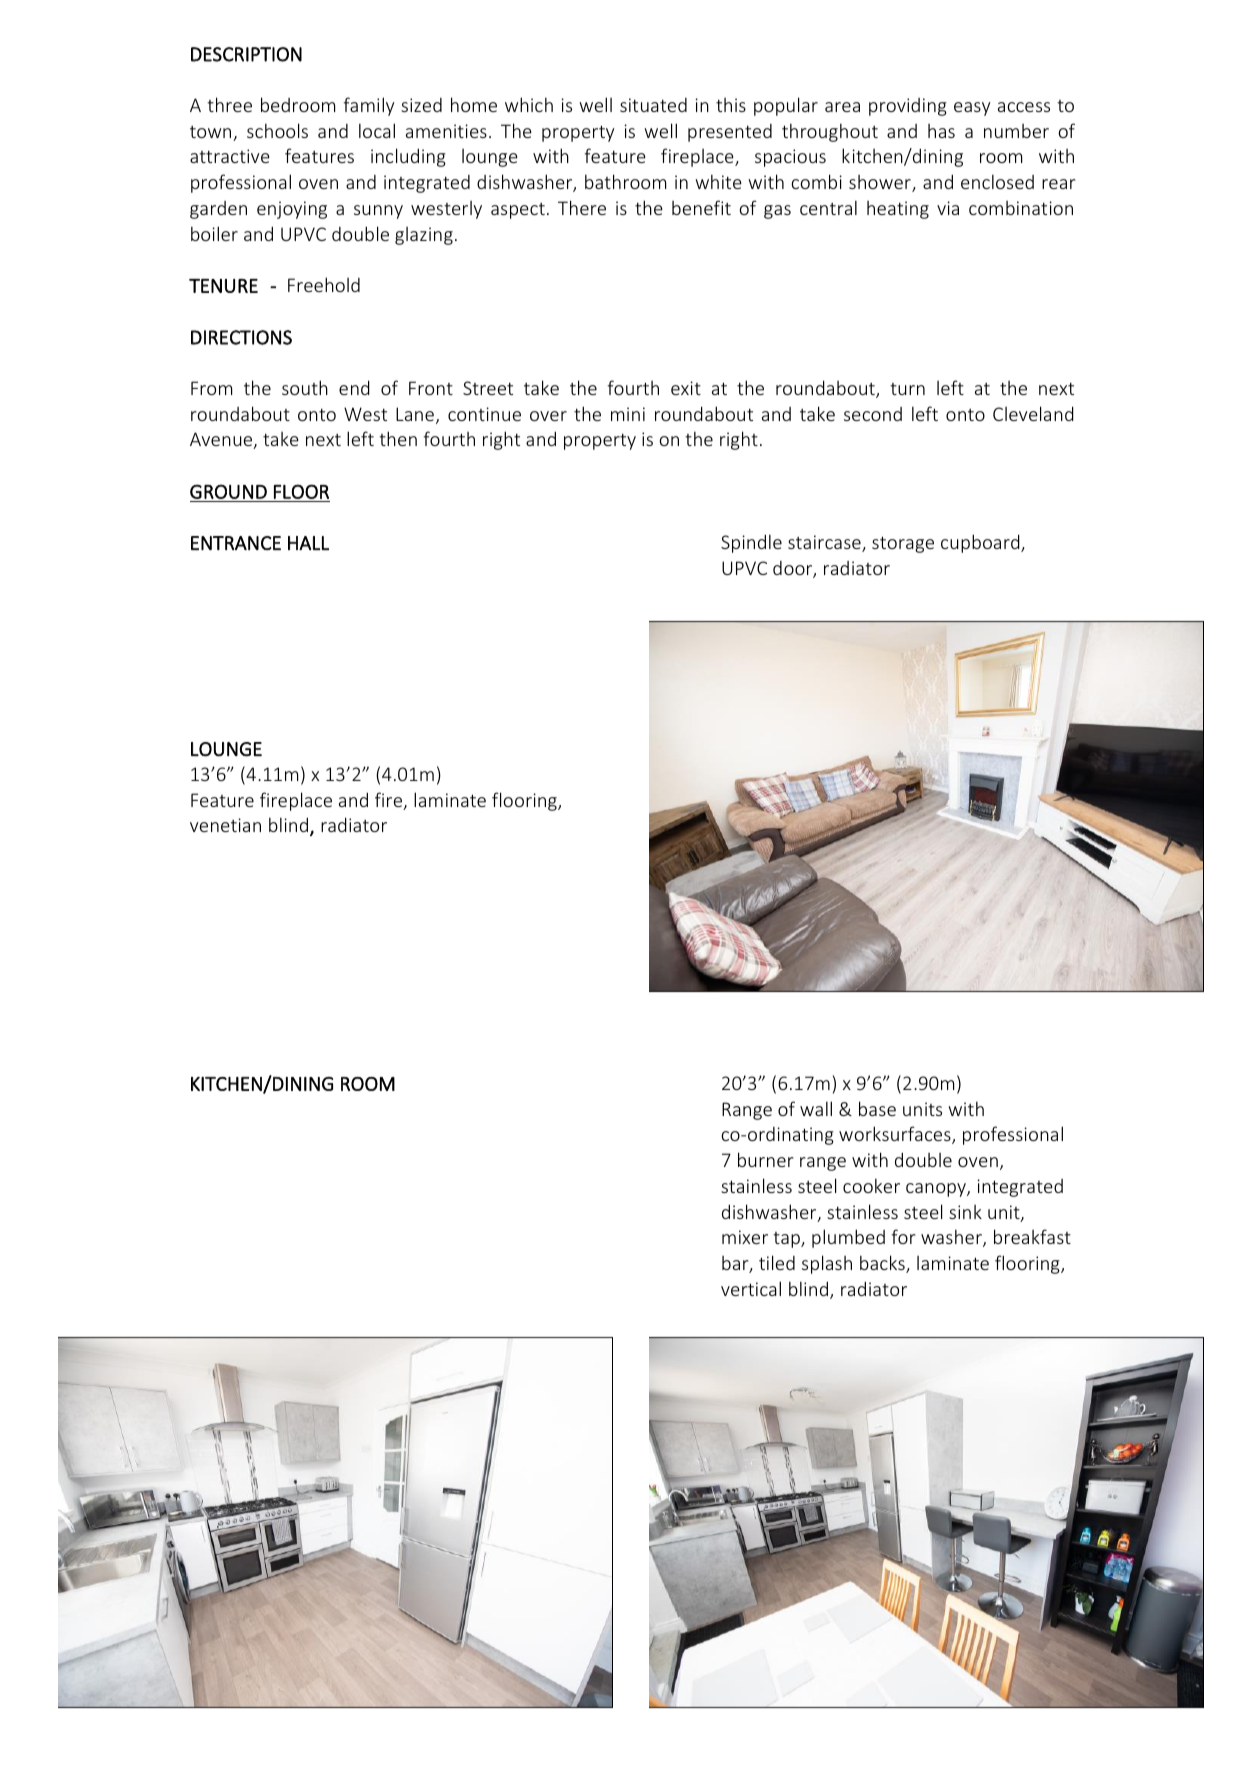 Image resolution: width=1255 pixels, height=1775 pixels. I want to click on easy, so click(972, 109).
